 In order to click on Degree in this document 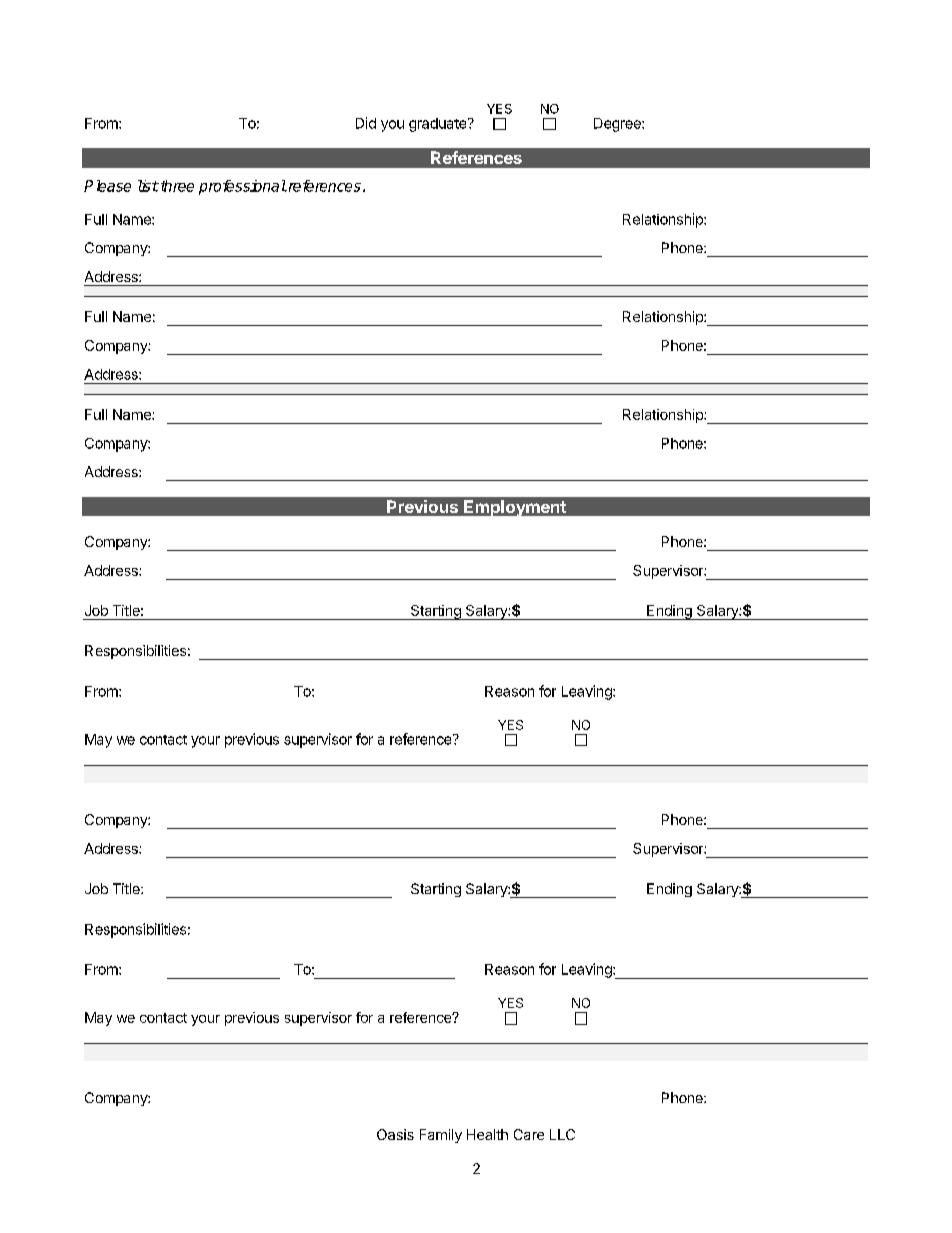, I will do `click(618, 125)`.
